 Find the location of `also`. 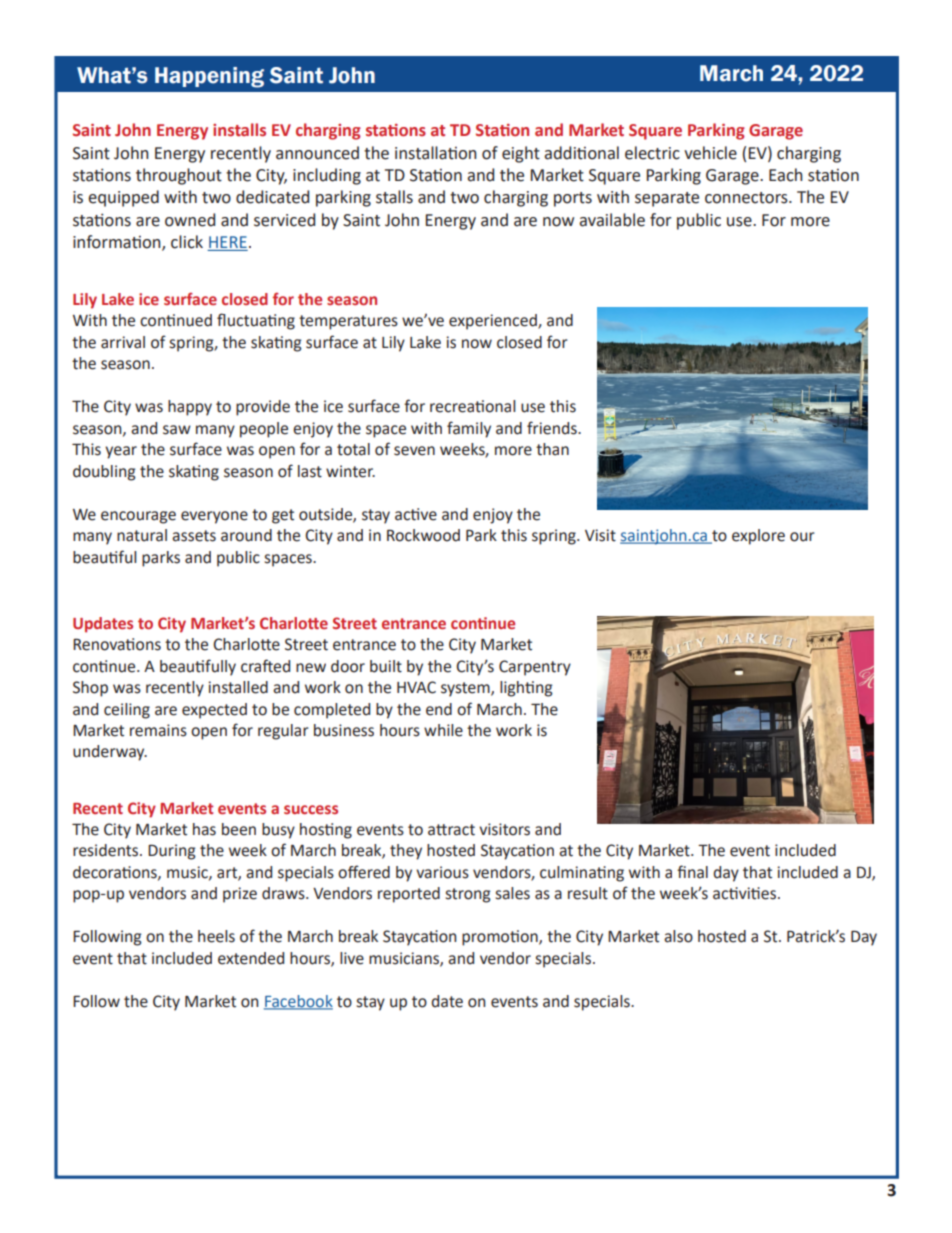

also is located at coordinates (678, 936).
